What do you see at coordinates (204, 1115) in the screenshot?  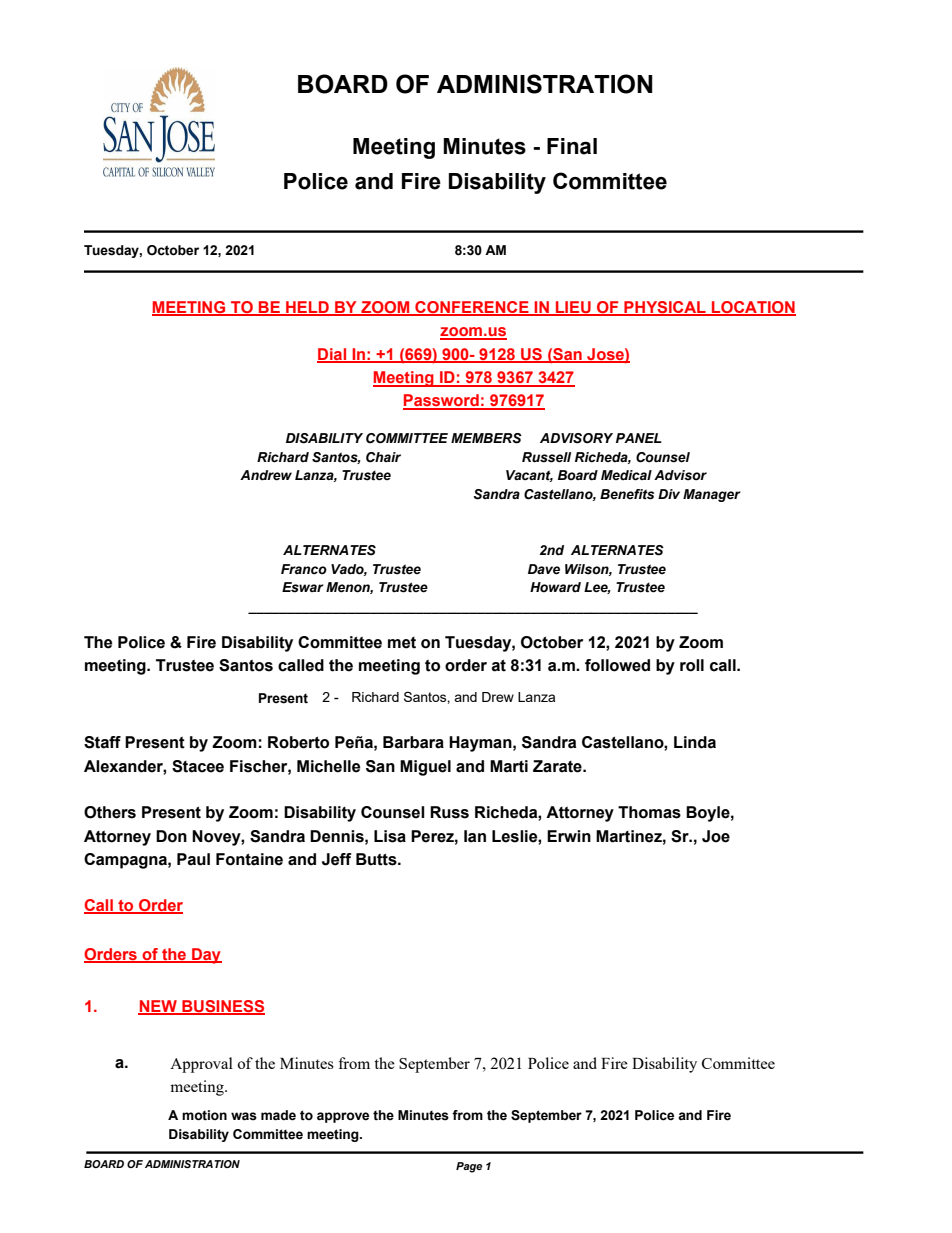 I see `motion` at bounding box center [204, 1115].
